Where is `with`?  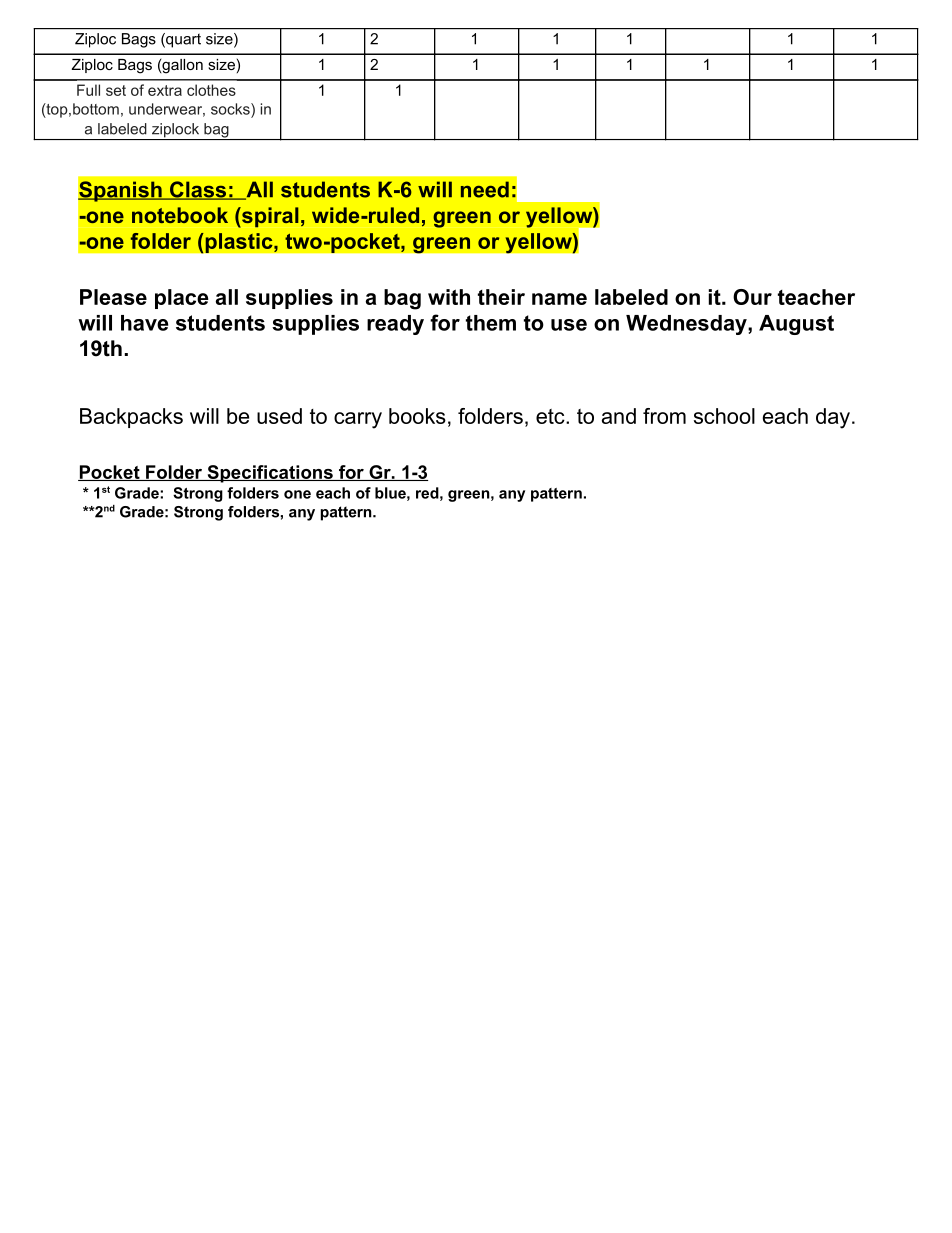 with is located at coordinates (449, 297).
